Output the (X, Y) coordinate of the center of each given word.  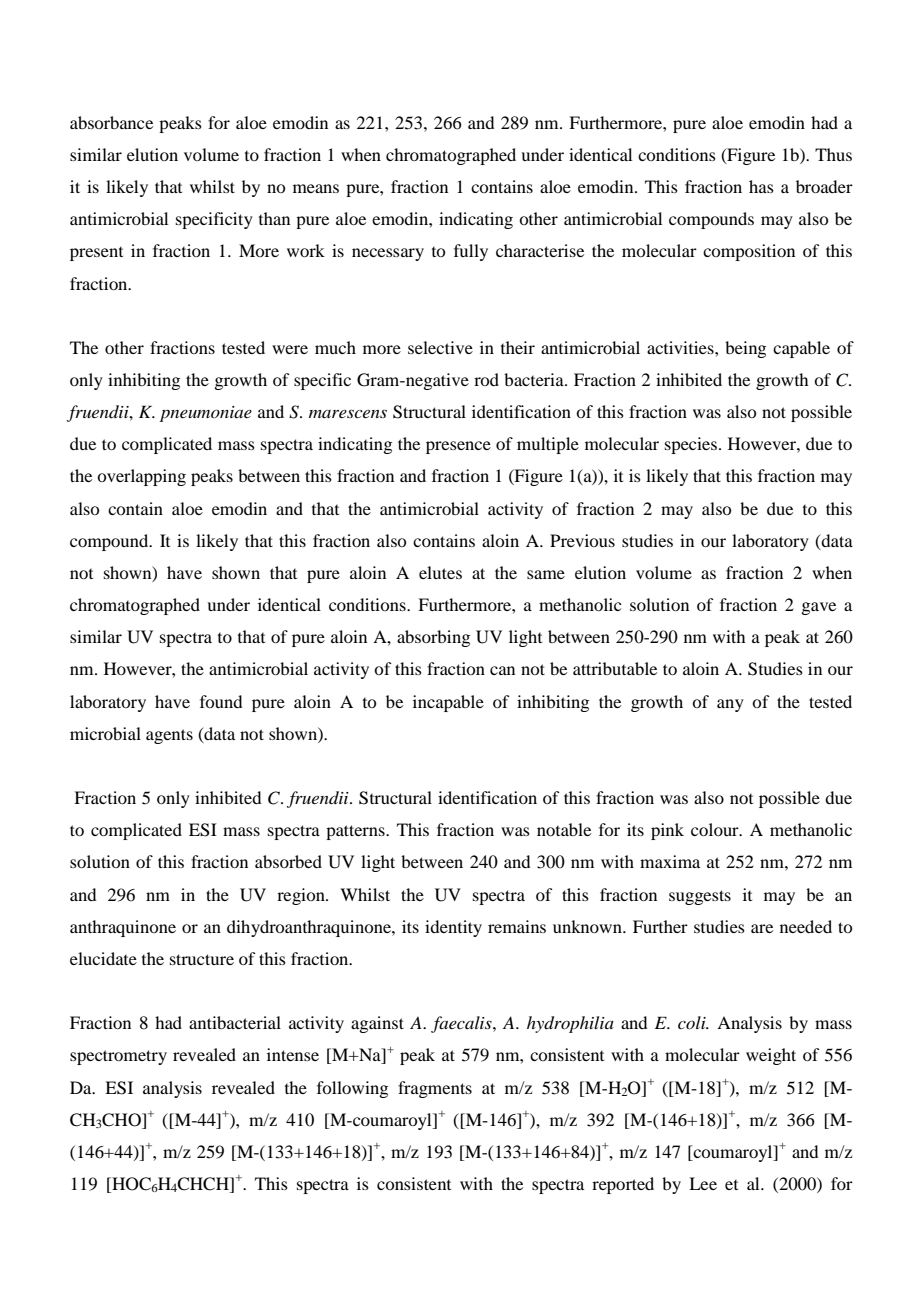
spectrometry (118, 1057)
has (761, 186)
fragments (435, 1089)
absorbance (111, 122)
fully (471, 252)
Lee (703, 1183)
